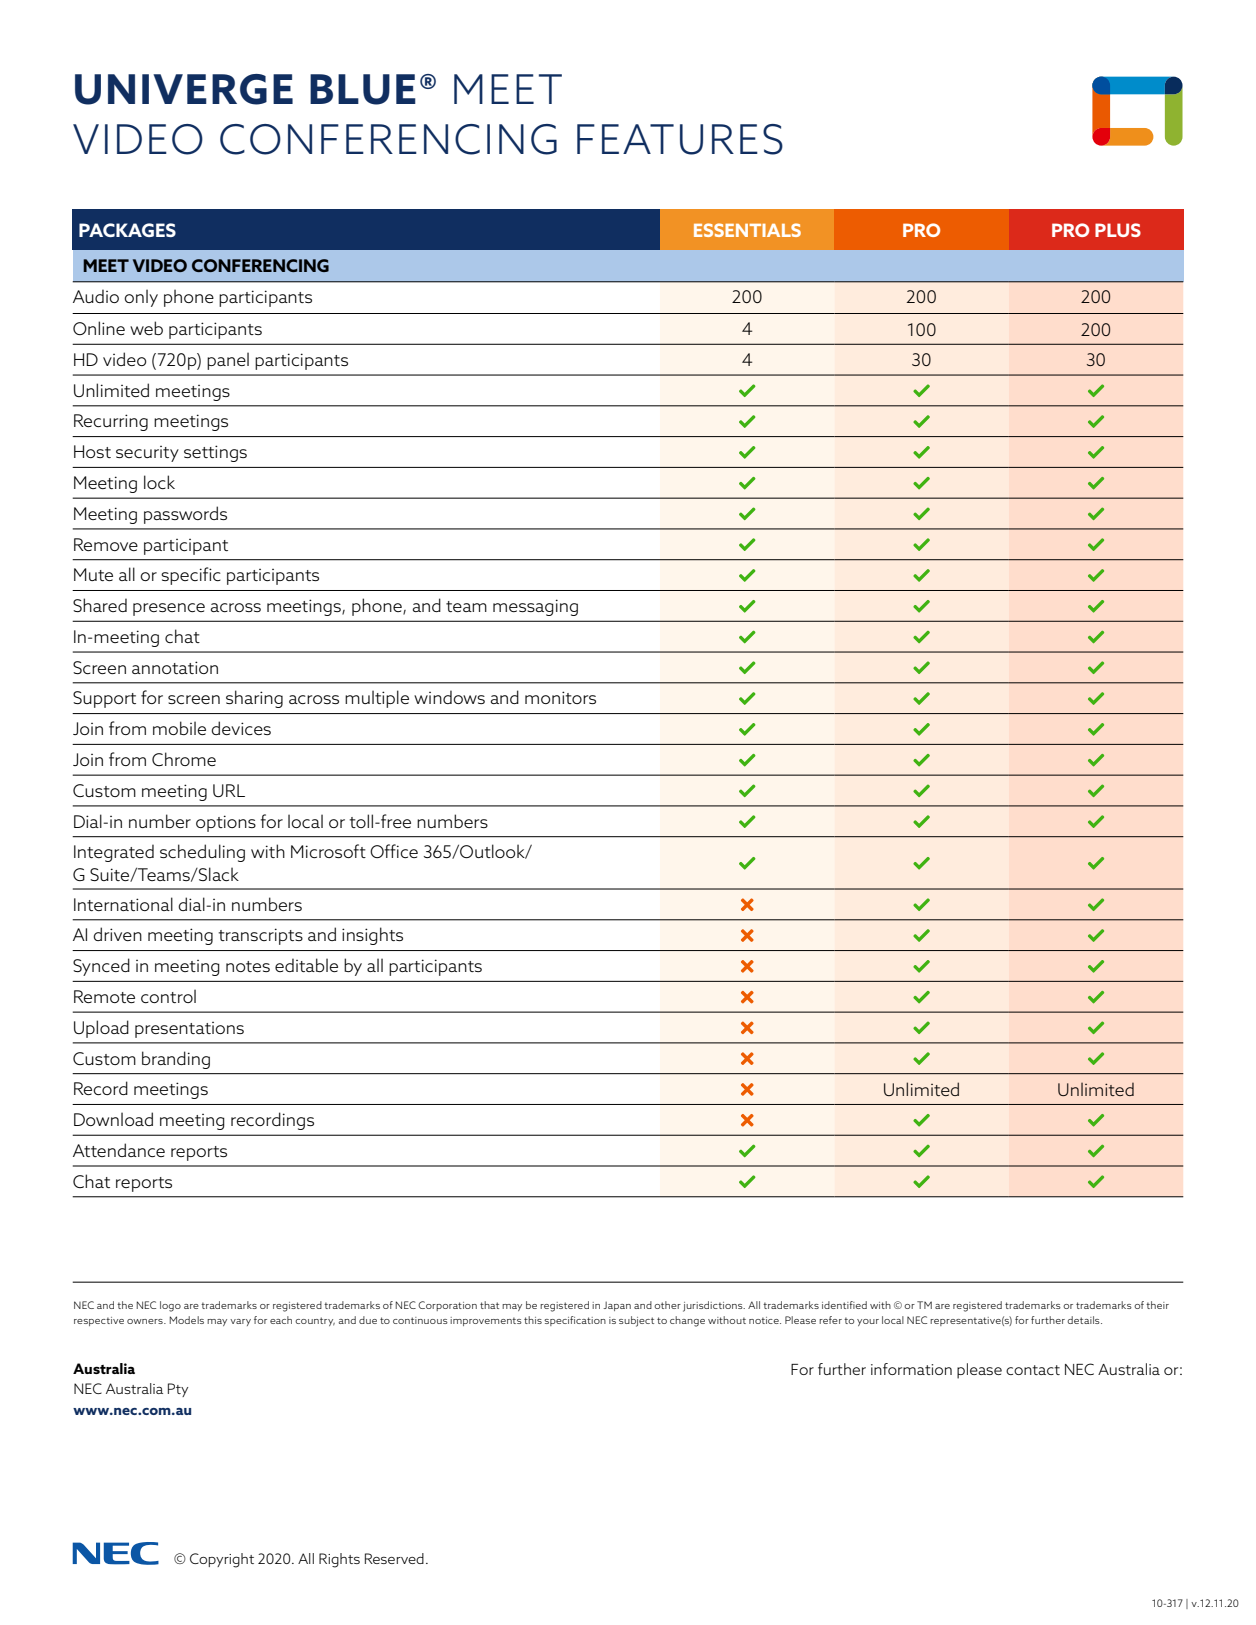  I want to click on Japan, so click(617, 1306).
